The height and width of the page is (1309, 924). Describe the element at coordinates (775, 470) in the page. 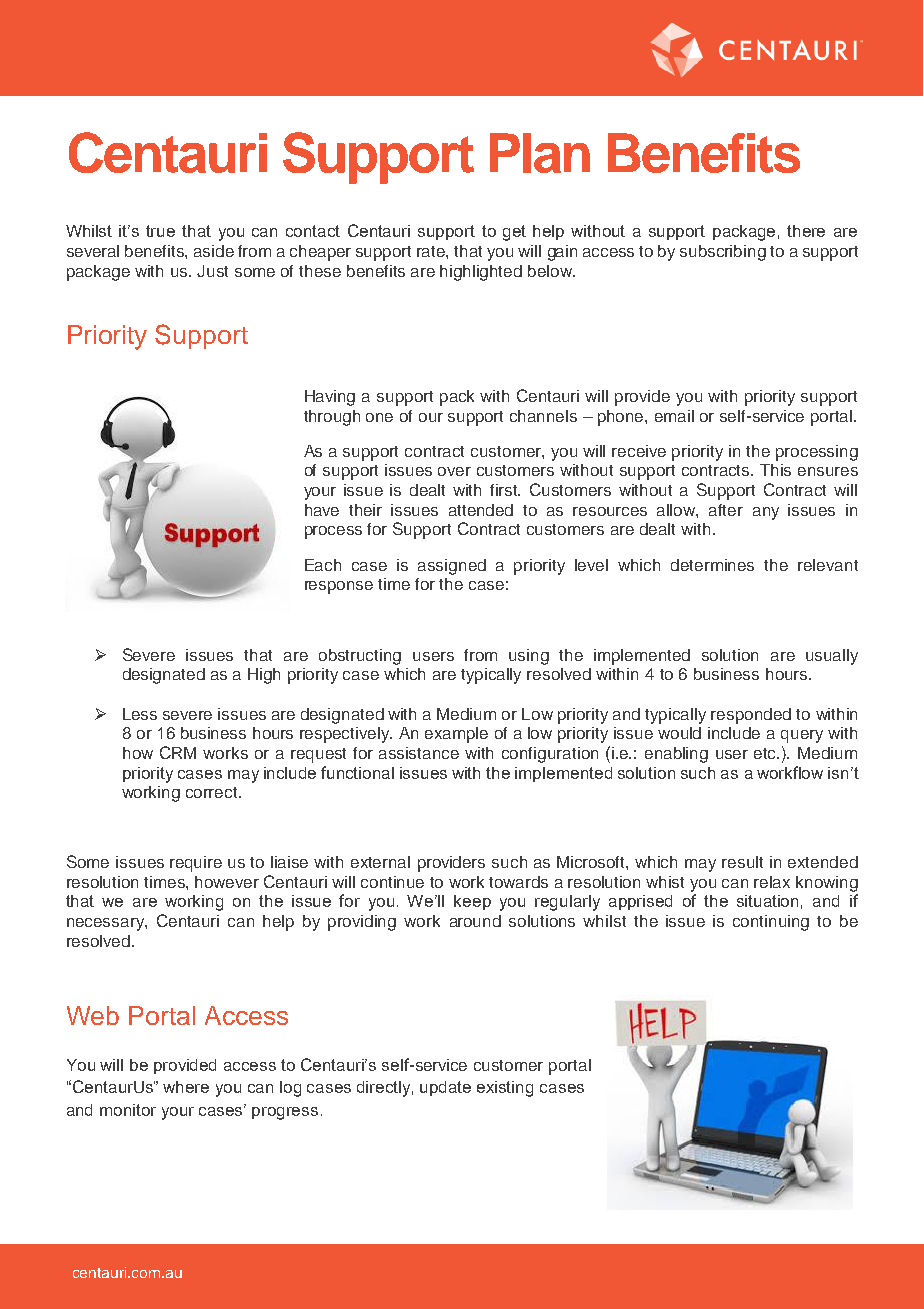

I see `This` at that location.
